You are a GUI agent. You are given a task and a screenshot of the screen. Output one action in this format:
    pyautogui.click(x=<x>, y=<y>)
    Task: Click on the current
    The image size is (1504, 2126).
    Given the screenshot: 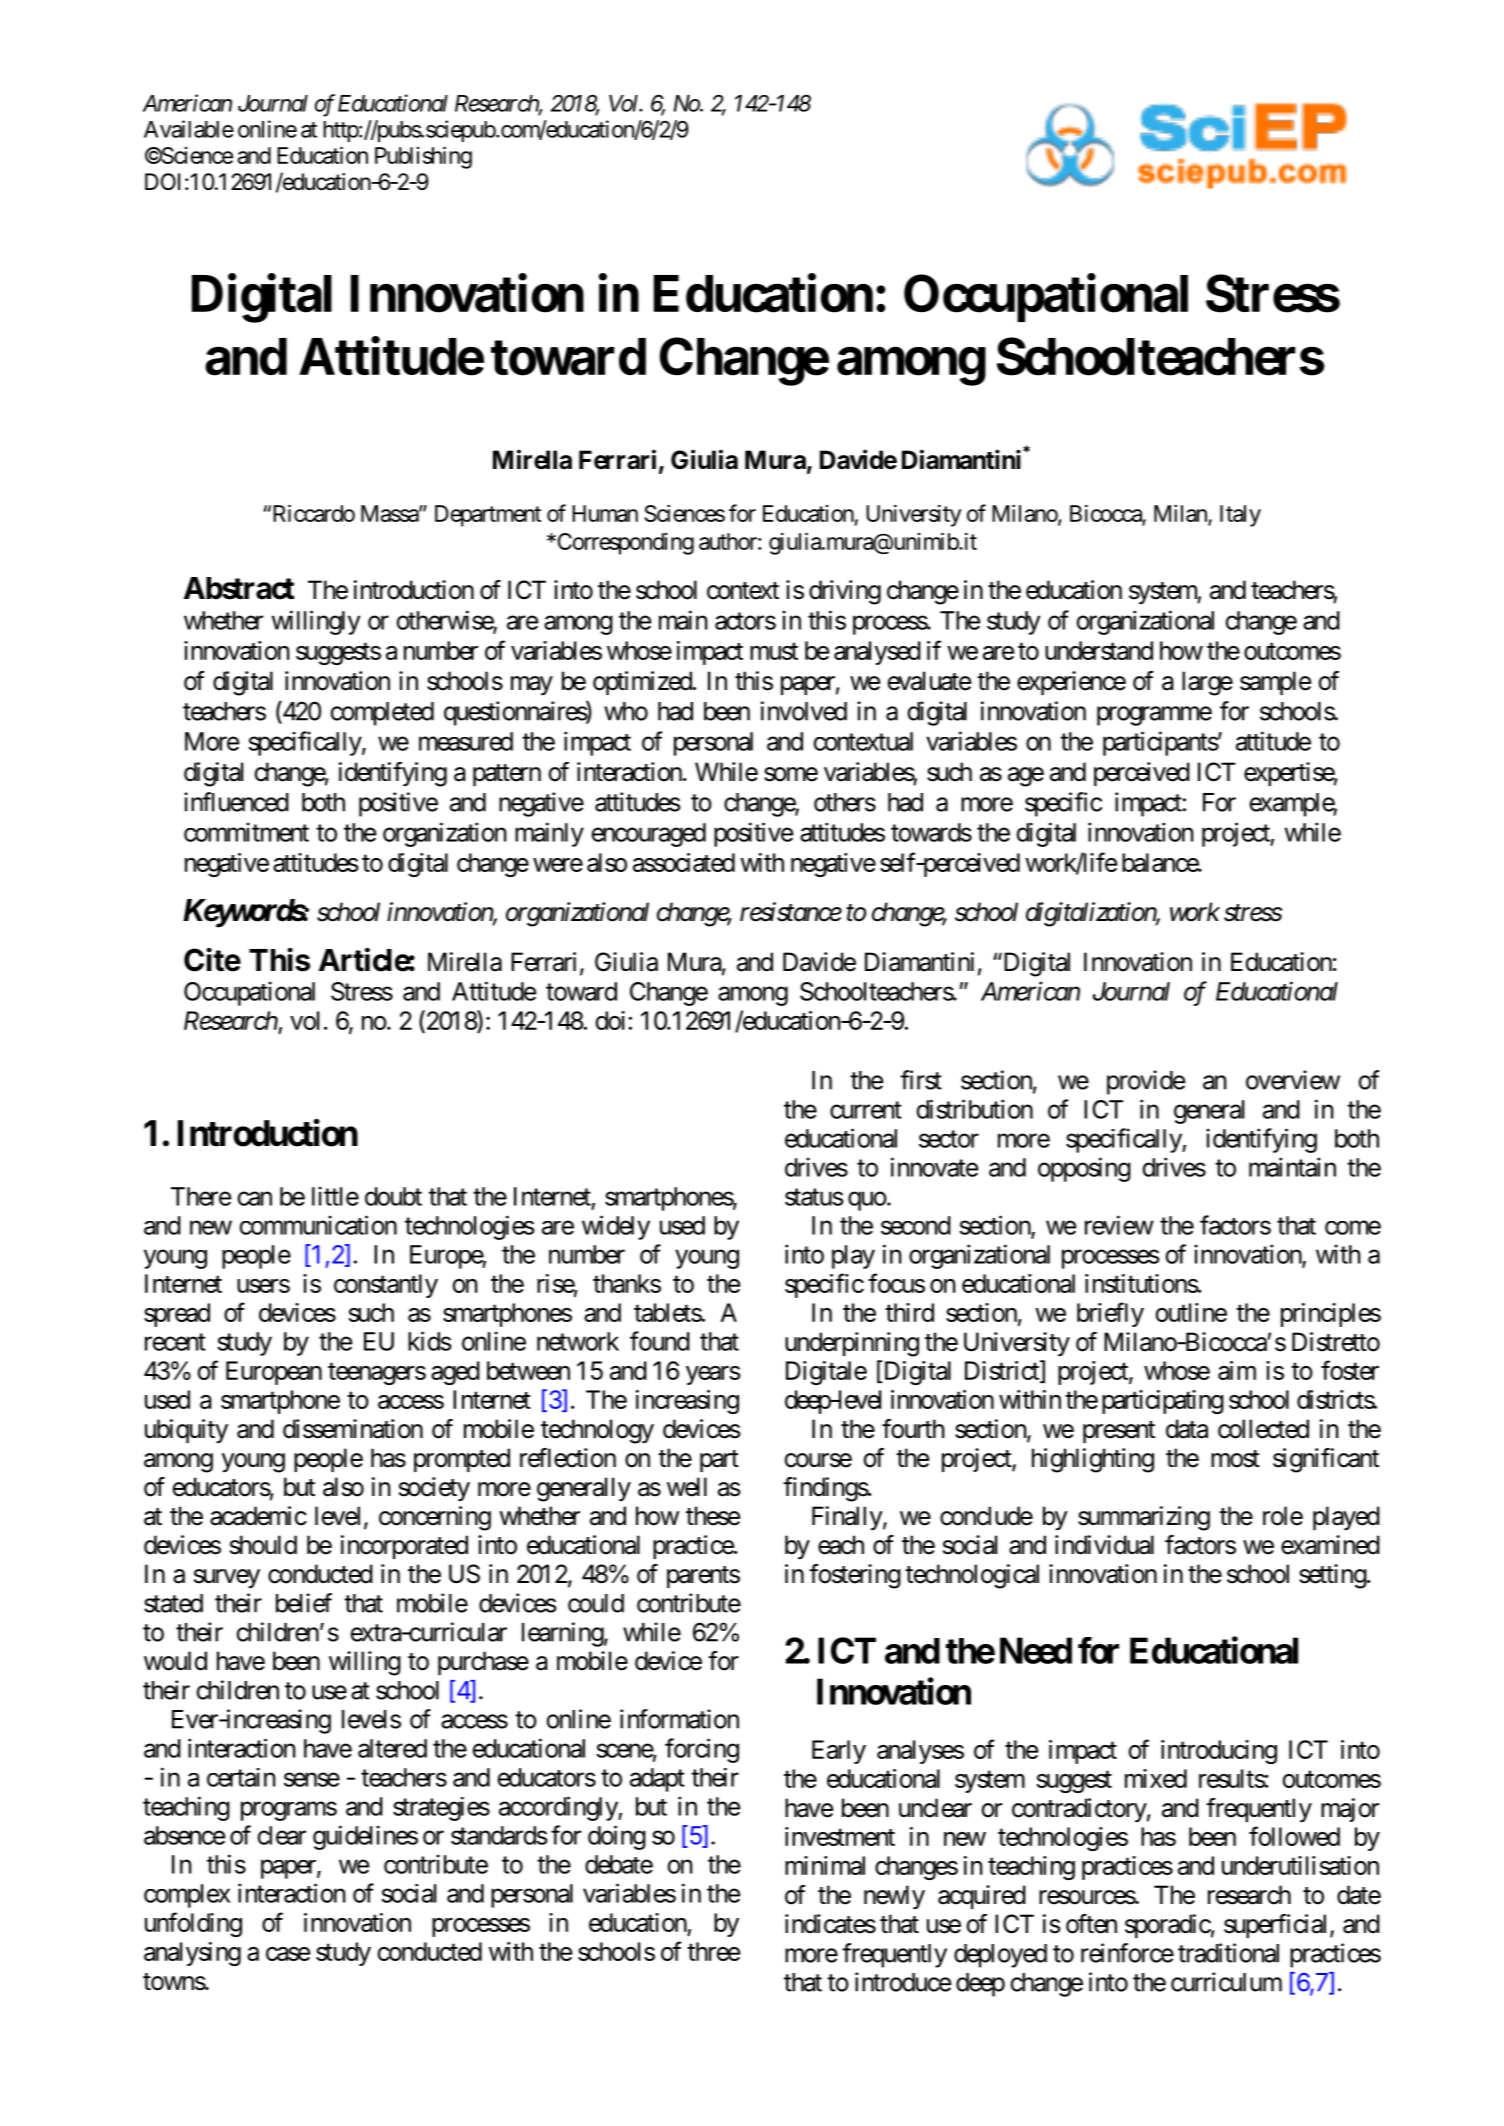 What is the action you would take?
    pyautogui.click(x=866, y=1110)
